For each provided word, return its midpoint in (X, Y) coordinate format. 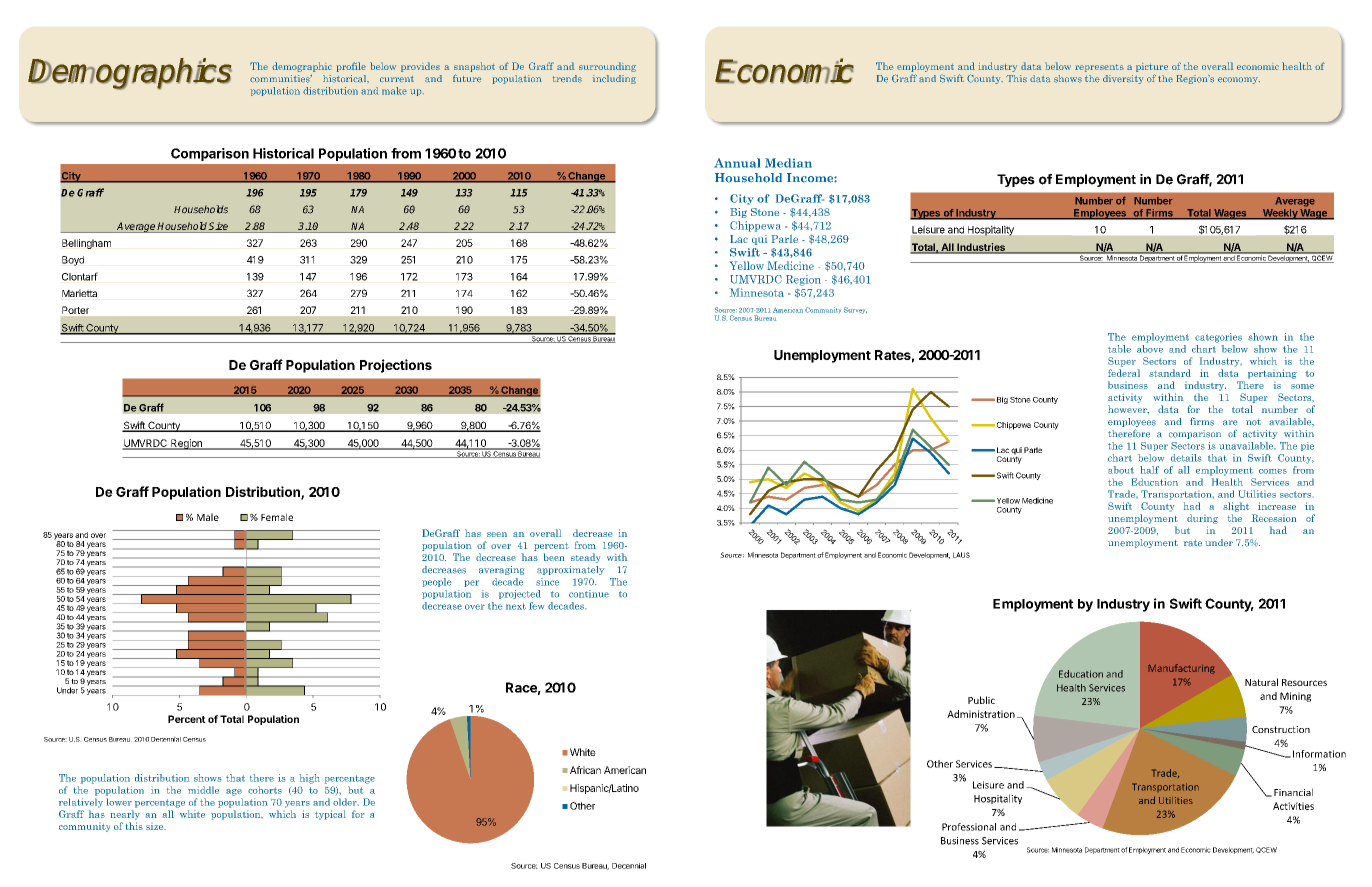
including (614, 79)
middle (203, 790)
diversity (1123, 79)
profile (351, 67)
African (585, 770)
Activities (1293, 806)
